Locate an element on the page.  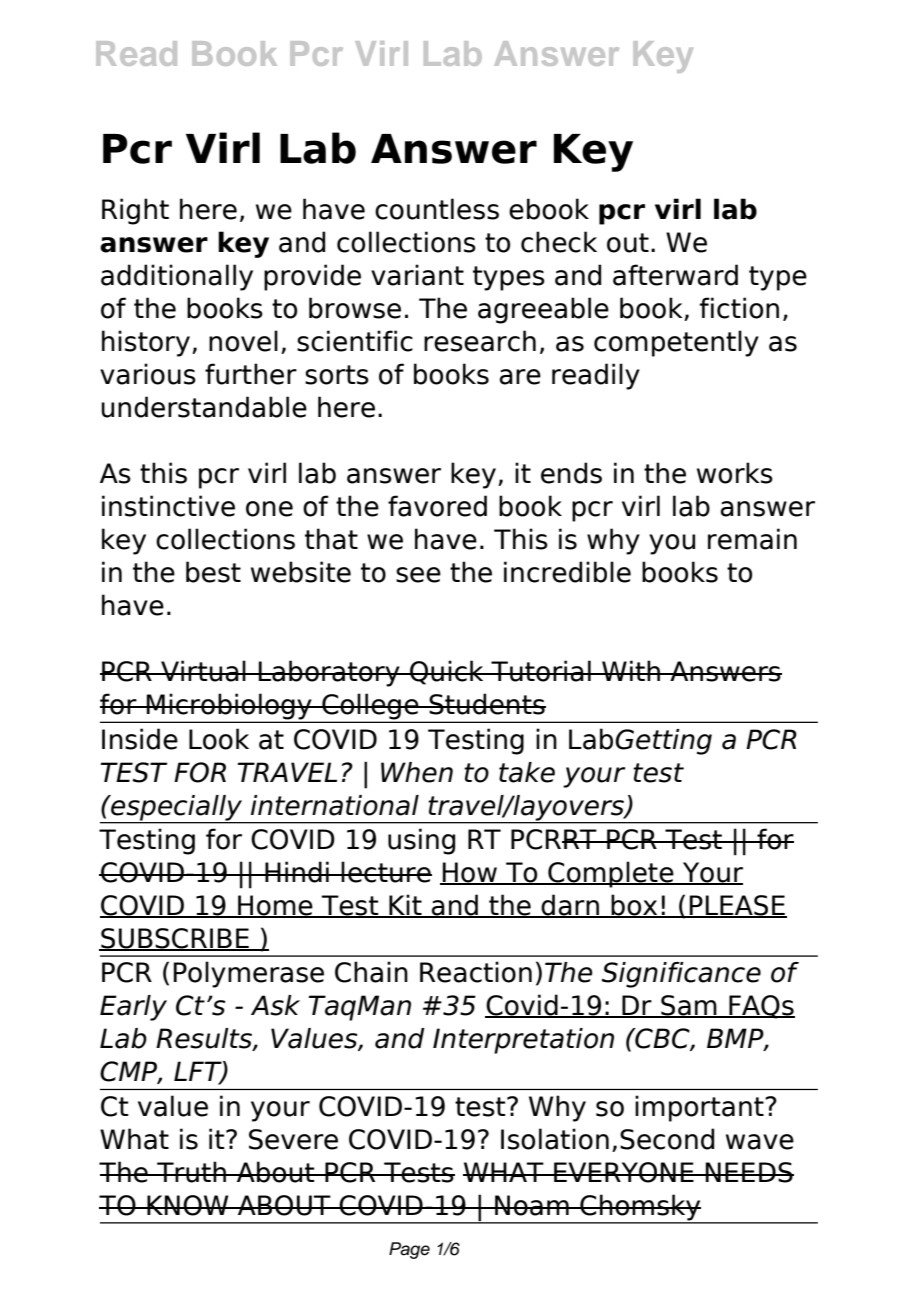
additionally is located at coordinates (177, 277).
